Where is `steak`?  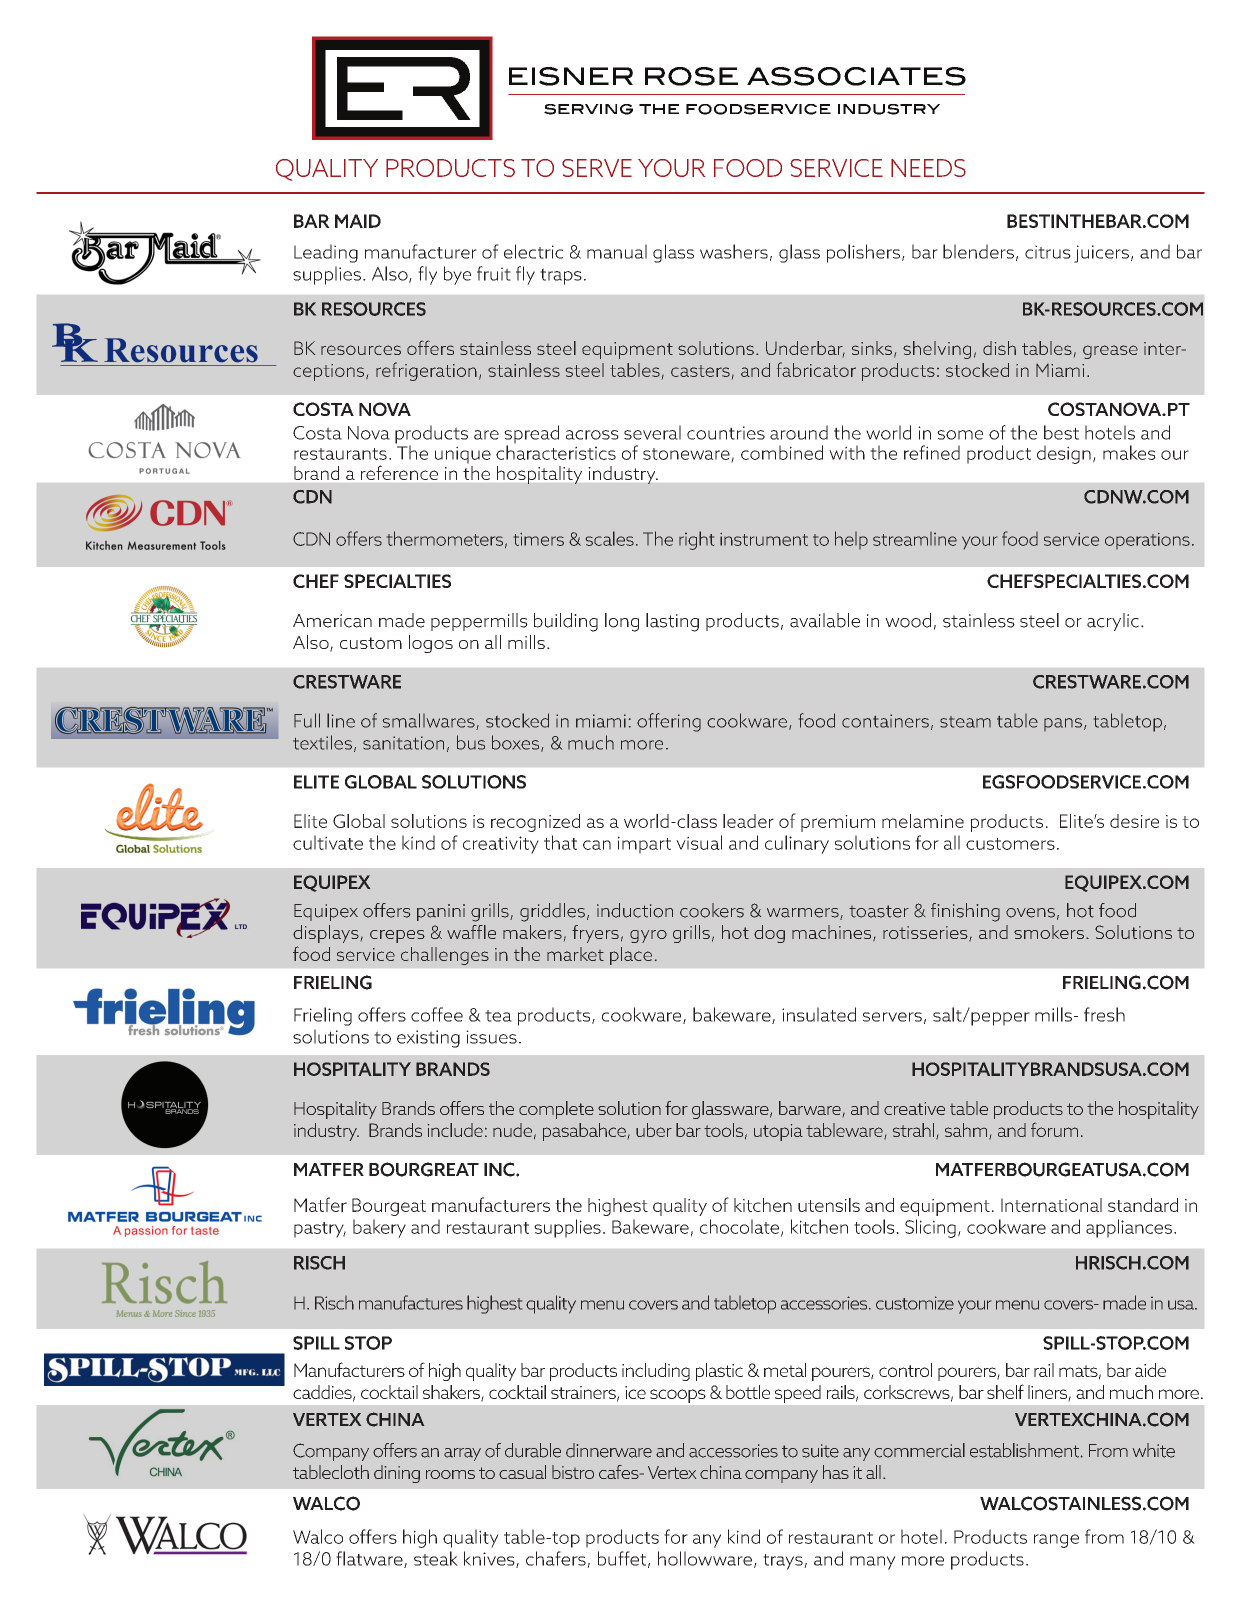
steak is located at coordinates (436, 1558).
